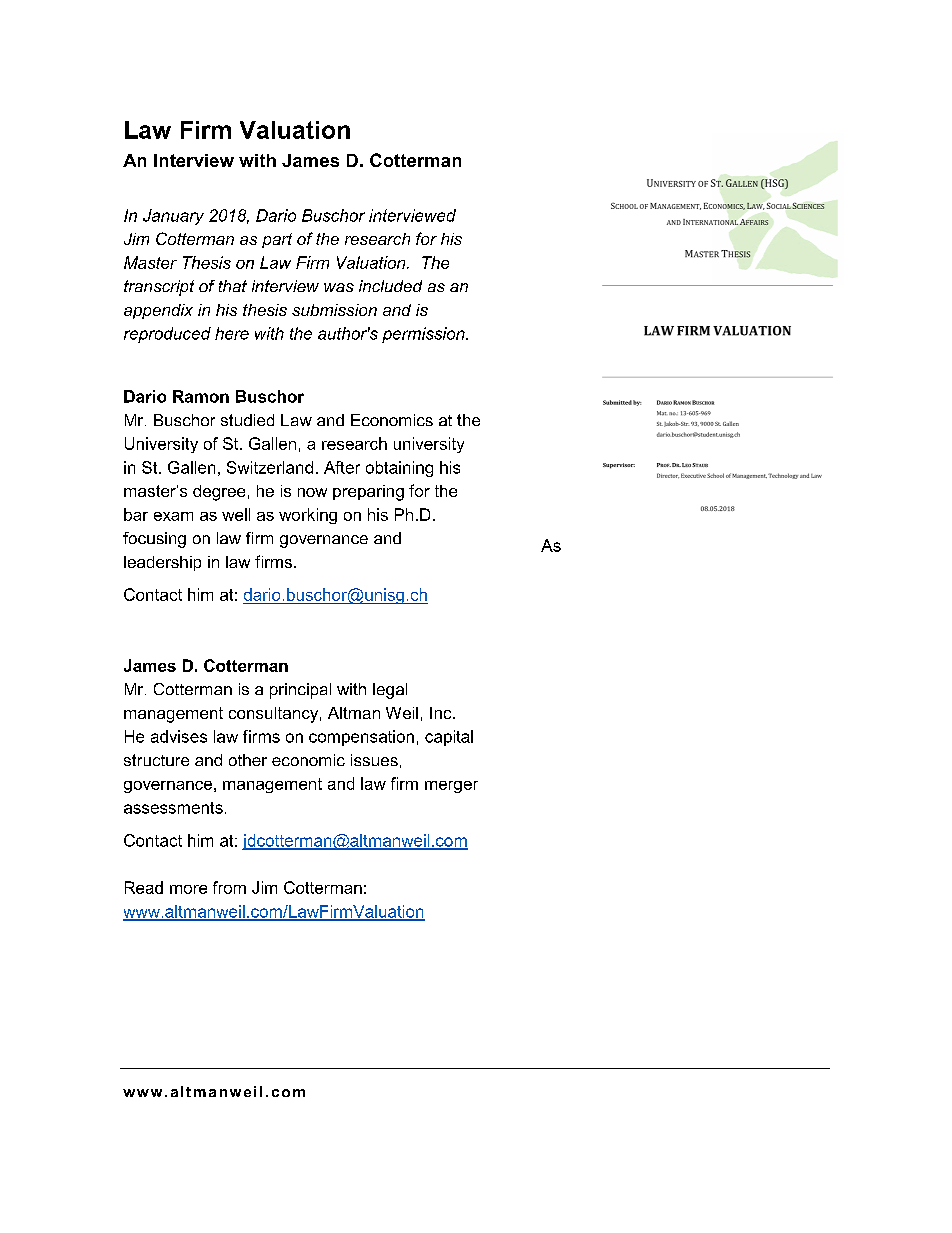 The height and width of the screenshot is (1233, 952). Describe the element at coordinates (308, 516) in the screenshot. I see `working` at that location.
